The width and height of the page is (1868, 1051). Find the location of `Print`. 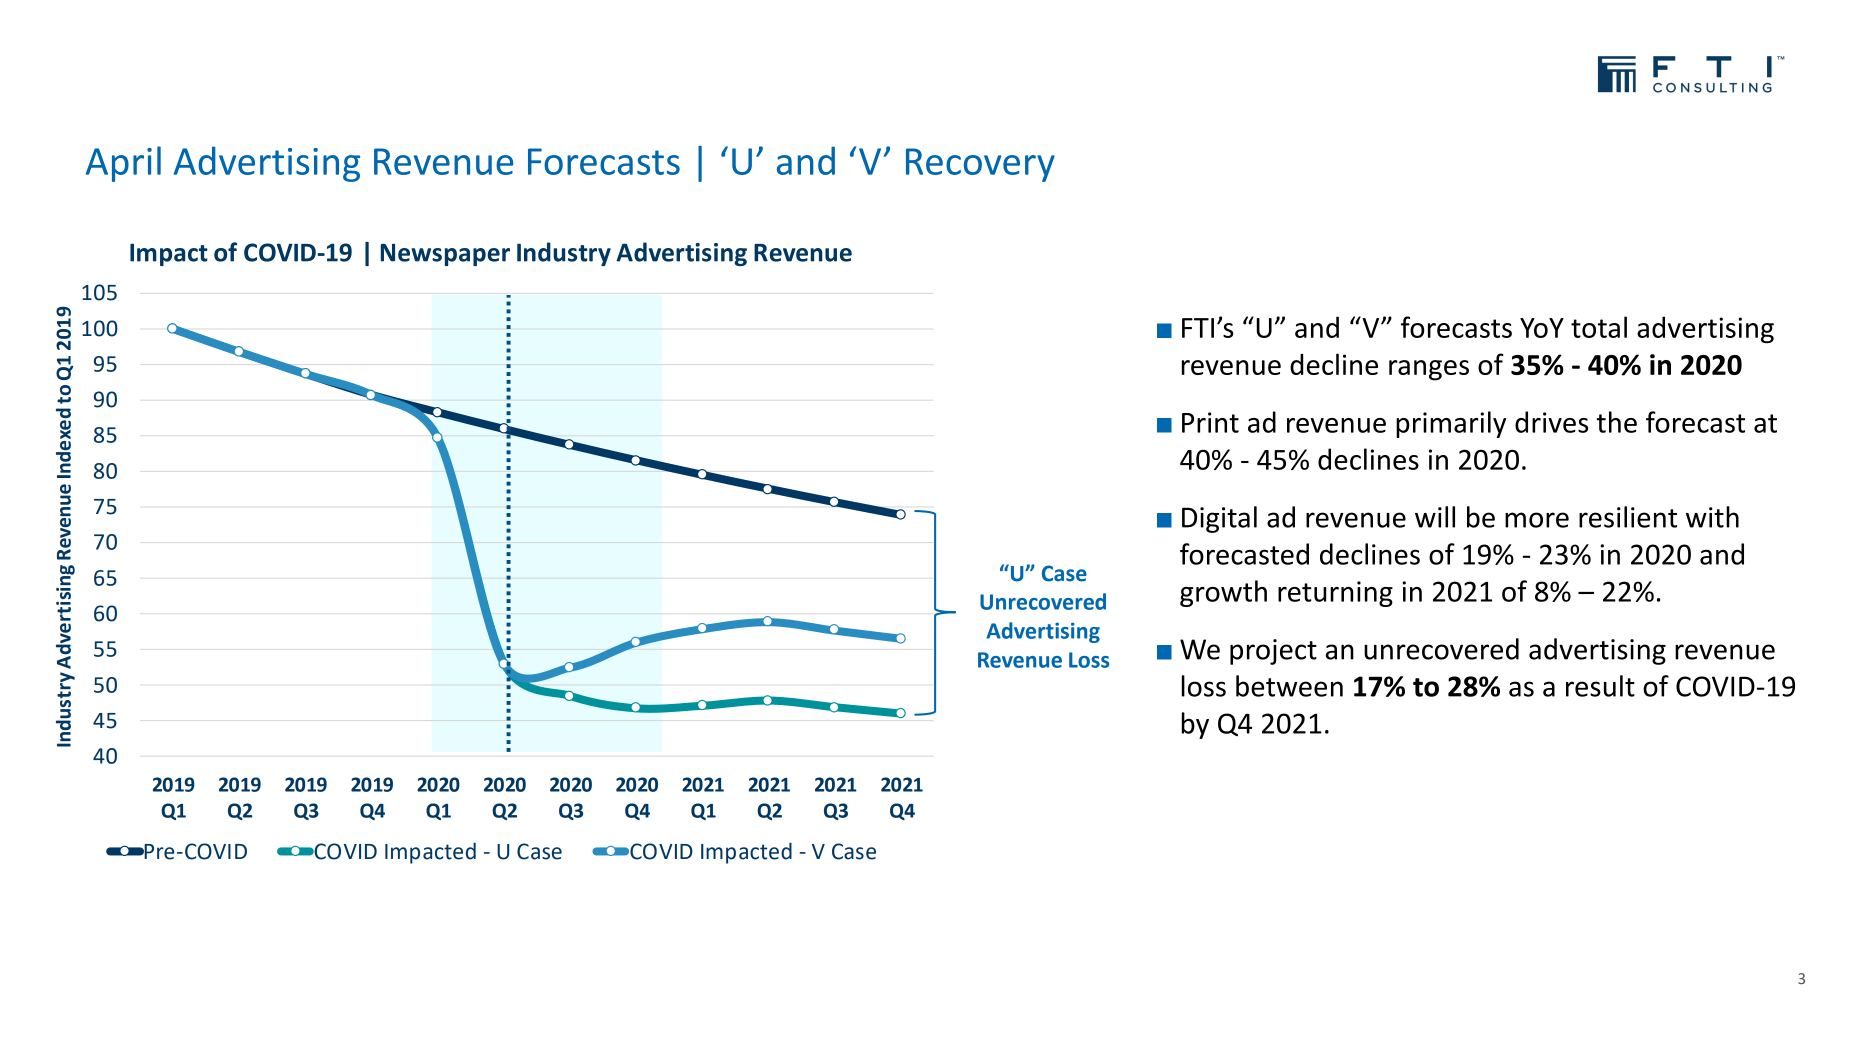

Print is located at coordinates (1210, 422).
